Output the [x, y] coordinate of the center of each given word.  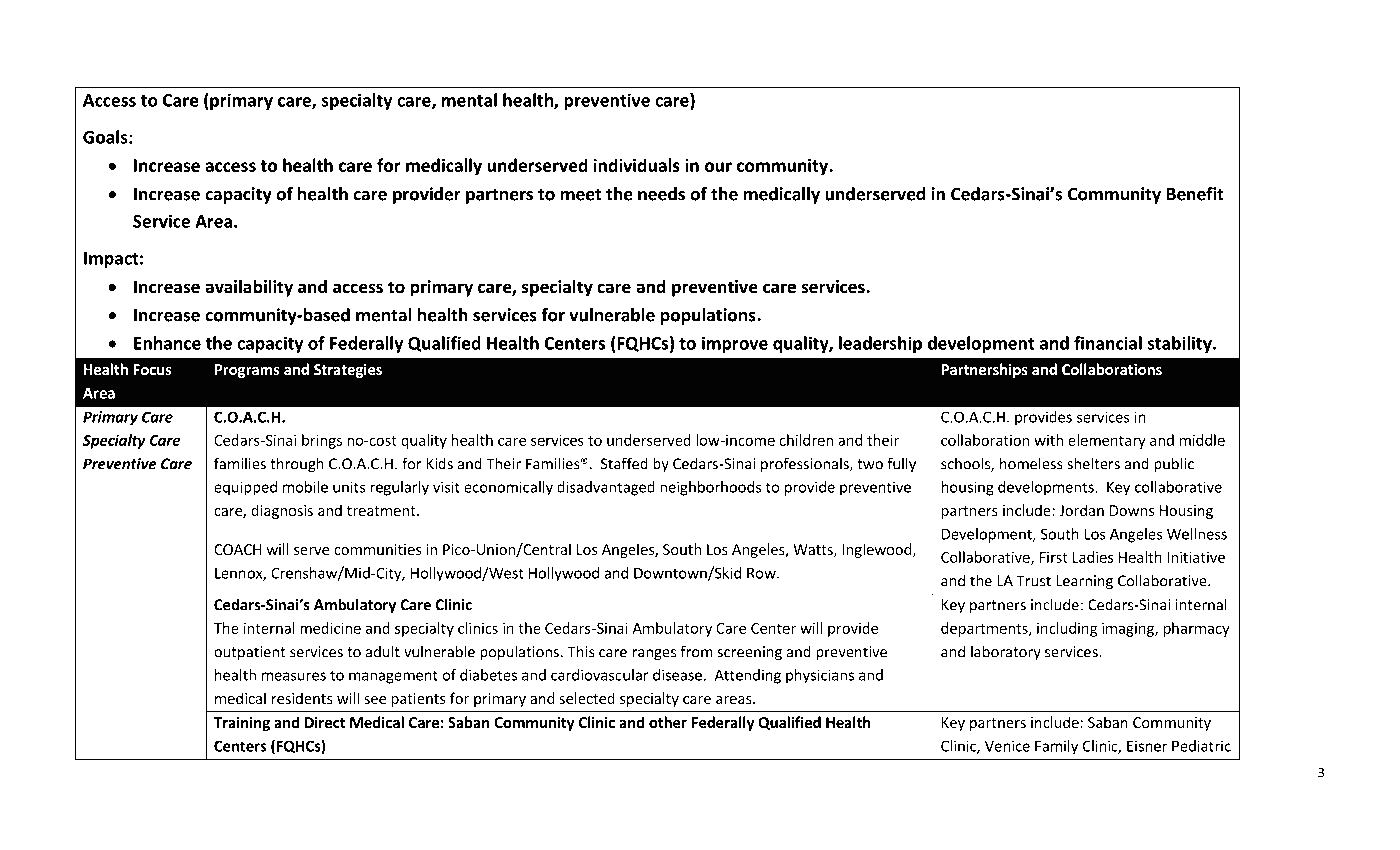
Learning [1084, 582]
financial [1108, 343]
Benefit [1195, 194]
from [696, 651]
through [297, 465]
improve [735, 344]
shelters [1093, 463]
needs [661, 194]
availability [249, 288]
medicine [330, 628]
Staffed [624, 463]
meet [581, 195]
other [668, 722]
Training [242, 723]
